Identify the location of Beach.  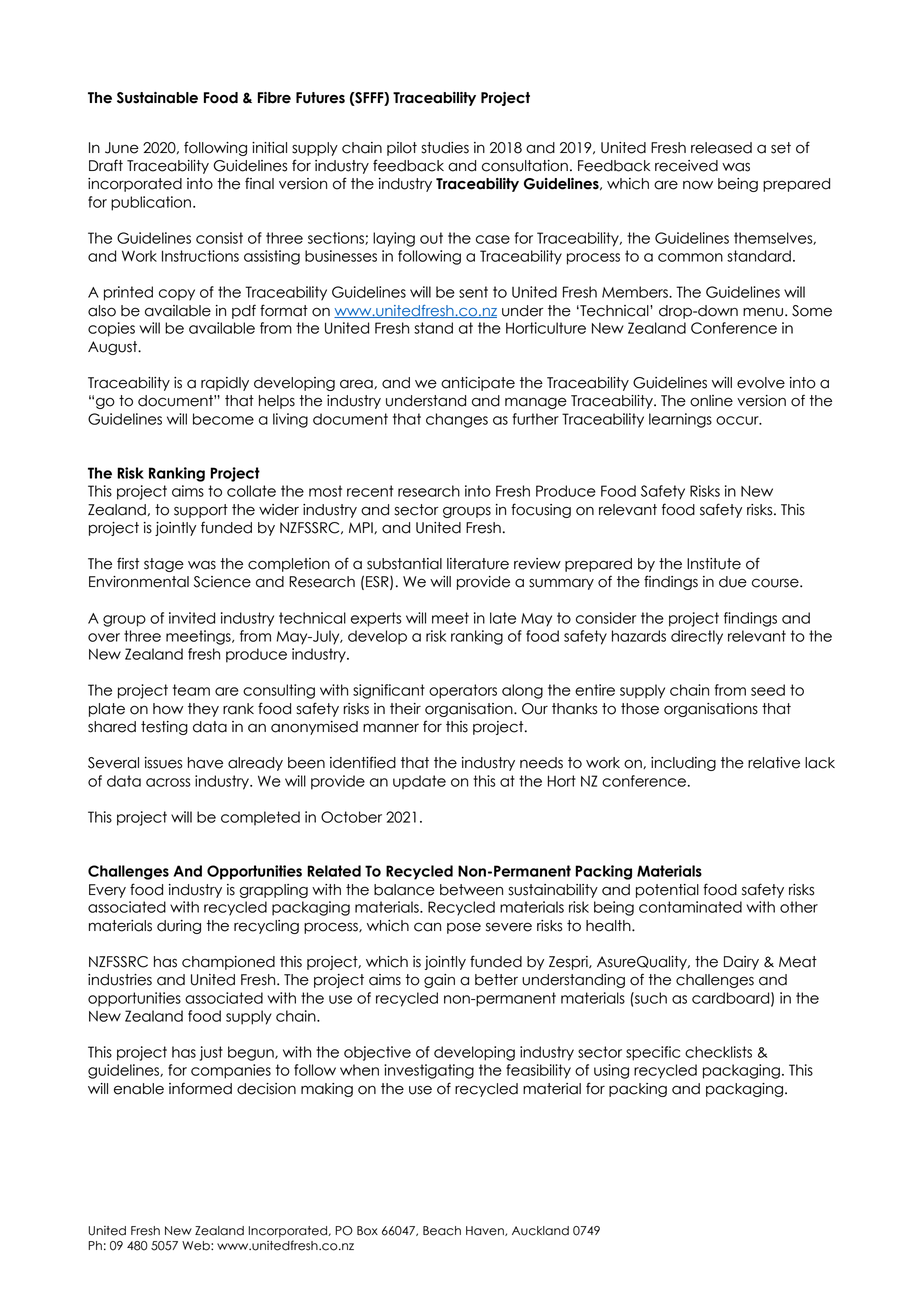
(442, 1231).
